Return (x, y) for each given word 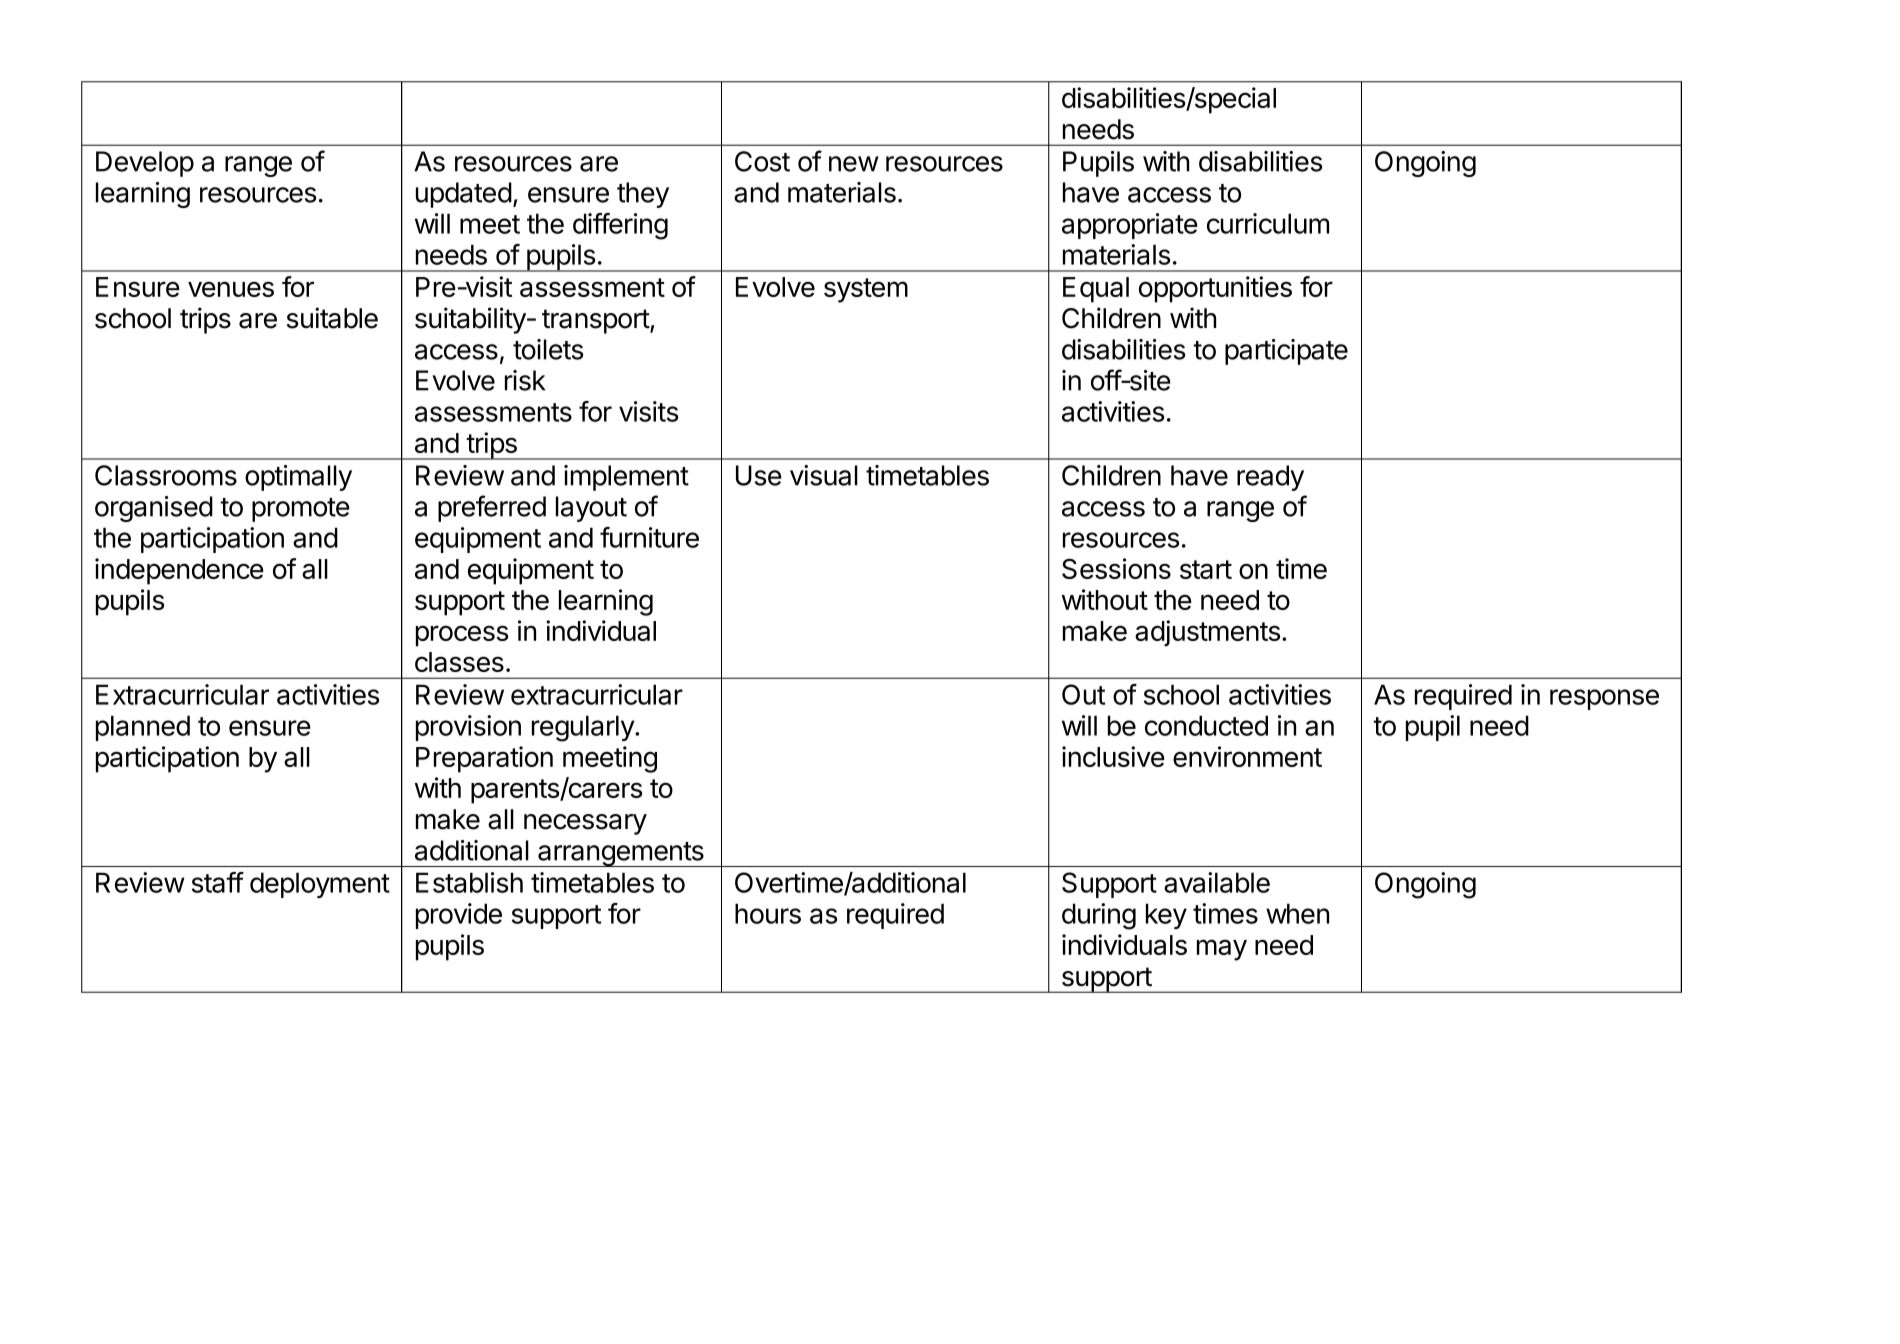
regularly (584, 728)
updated (464, 195)
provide (459, 916)
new (854, 164)
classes (459, 662)
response (1604, 699)
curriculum (1268, 223)
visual (824, 475)
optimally (298, 478)
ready (1270, 478)
